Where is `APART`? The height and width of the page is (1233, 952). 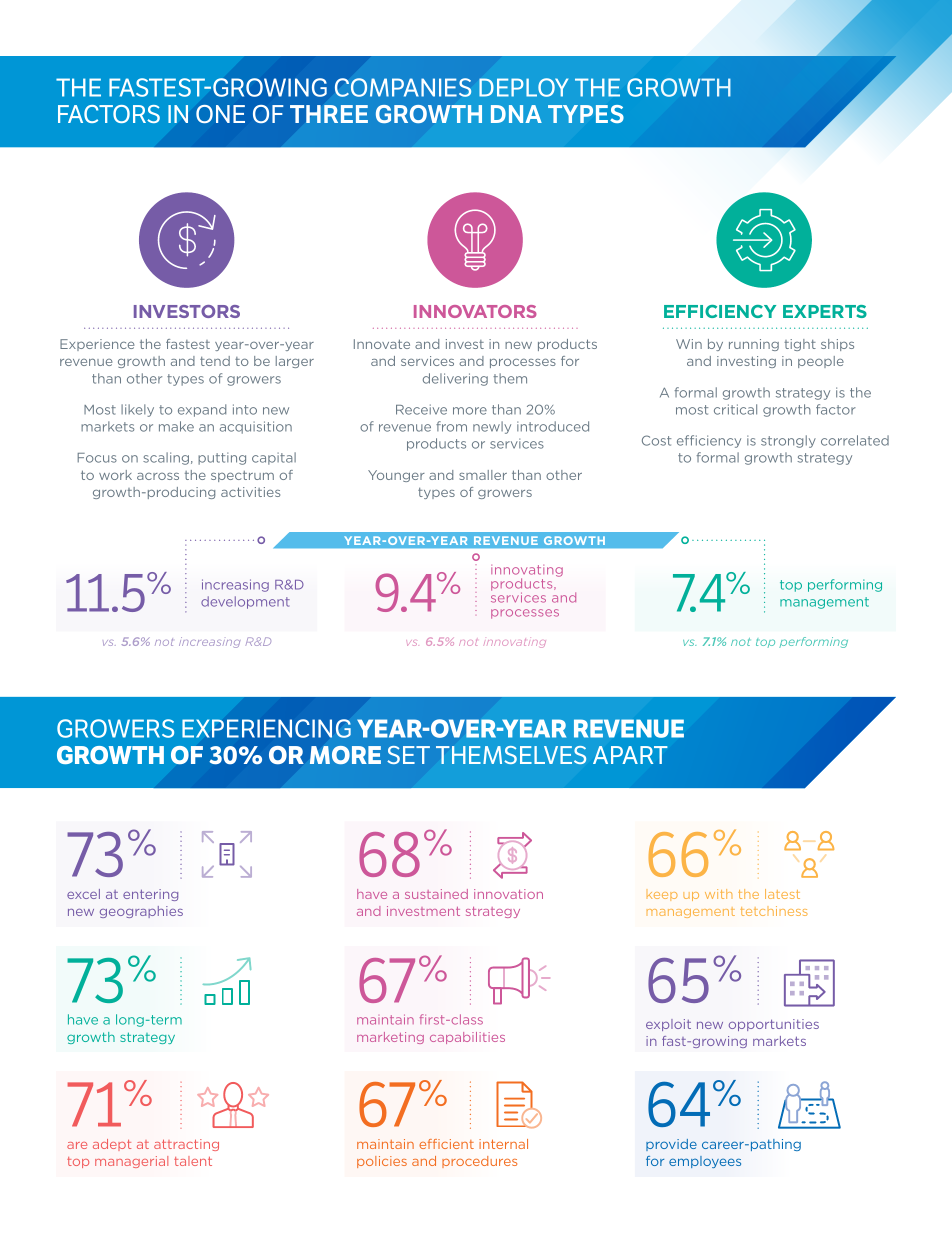
APART is located at coordinates (630, 755).
